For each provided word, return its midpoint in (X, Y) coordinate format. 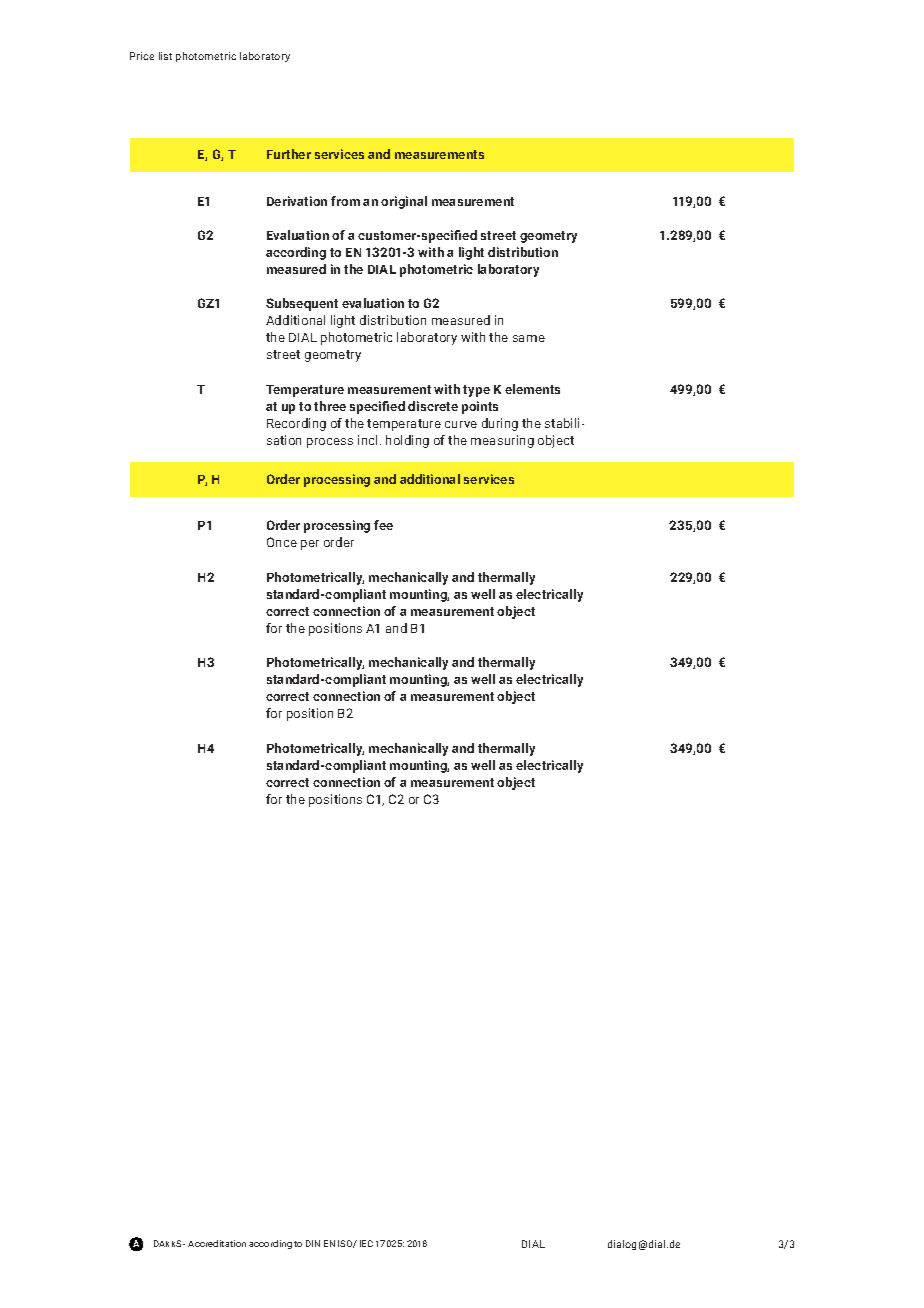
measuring (502, 441)
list (165, 56)
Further (289, 154)
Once (282, 542)
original (404, 202)
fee (383, 525)
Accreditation (217, 1243)
